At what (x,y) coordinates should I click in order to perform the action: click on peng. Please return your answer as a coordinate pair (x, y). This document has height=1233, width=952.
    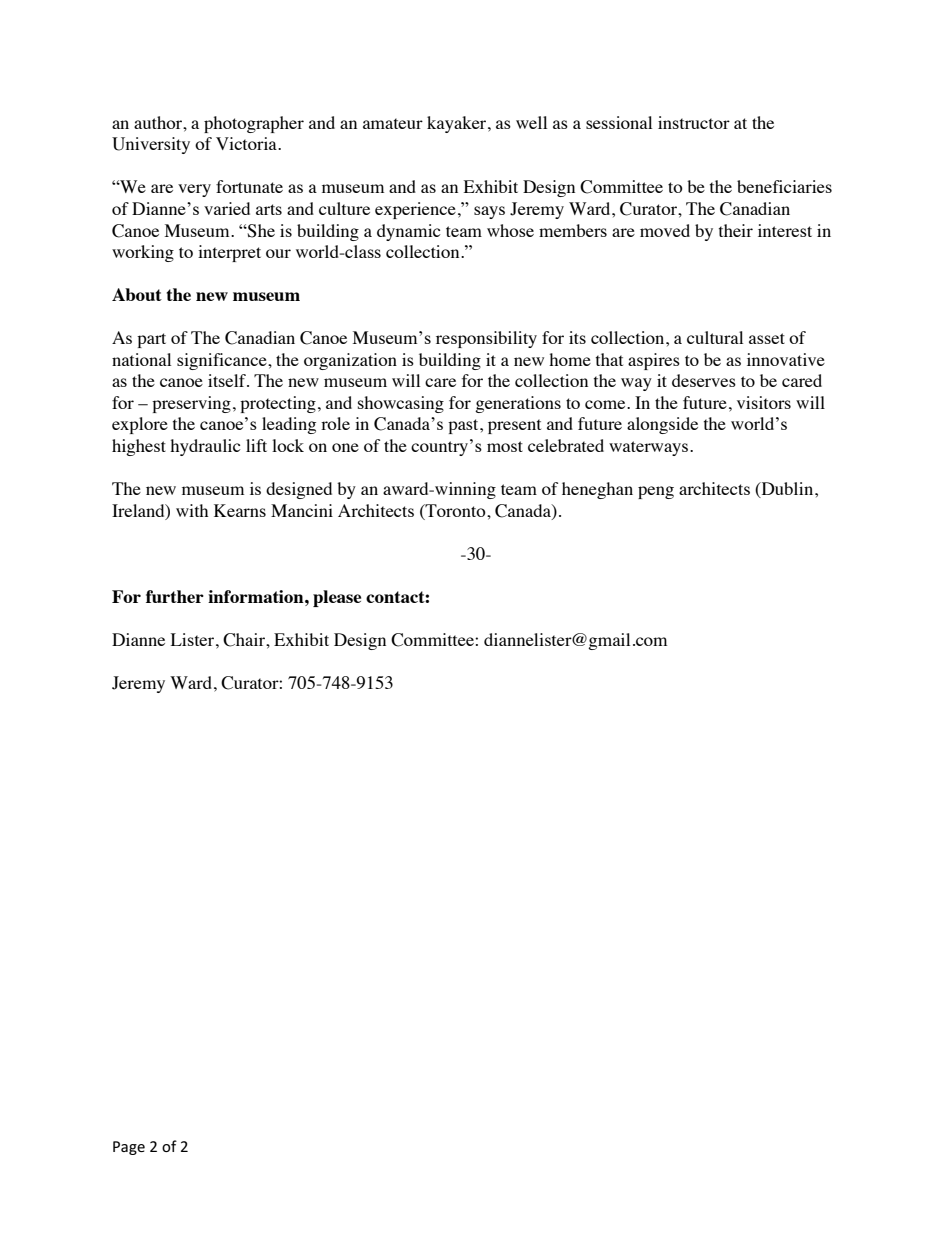
    Looking at the image, I should click on (656, 492).
